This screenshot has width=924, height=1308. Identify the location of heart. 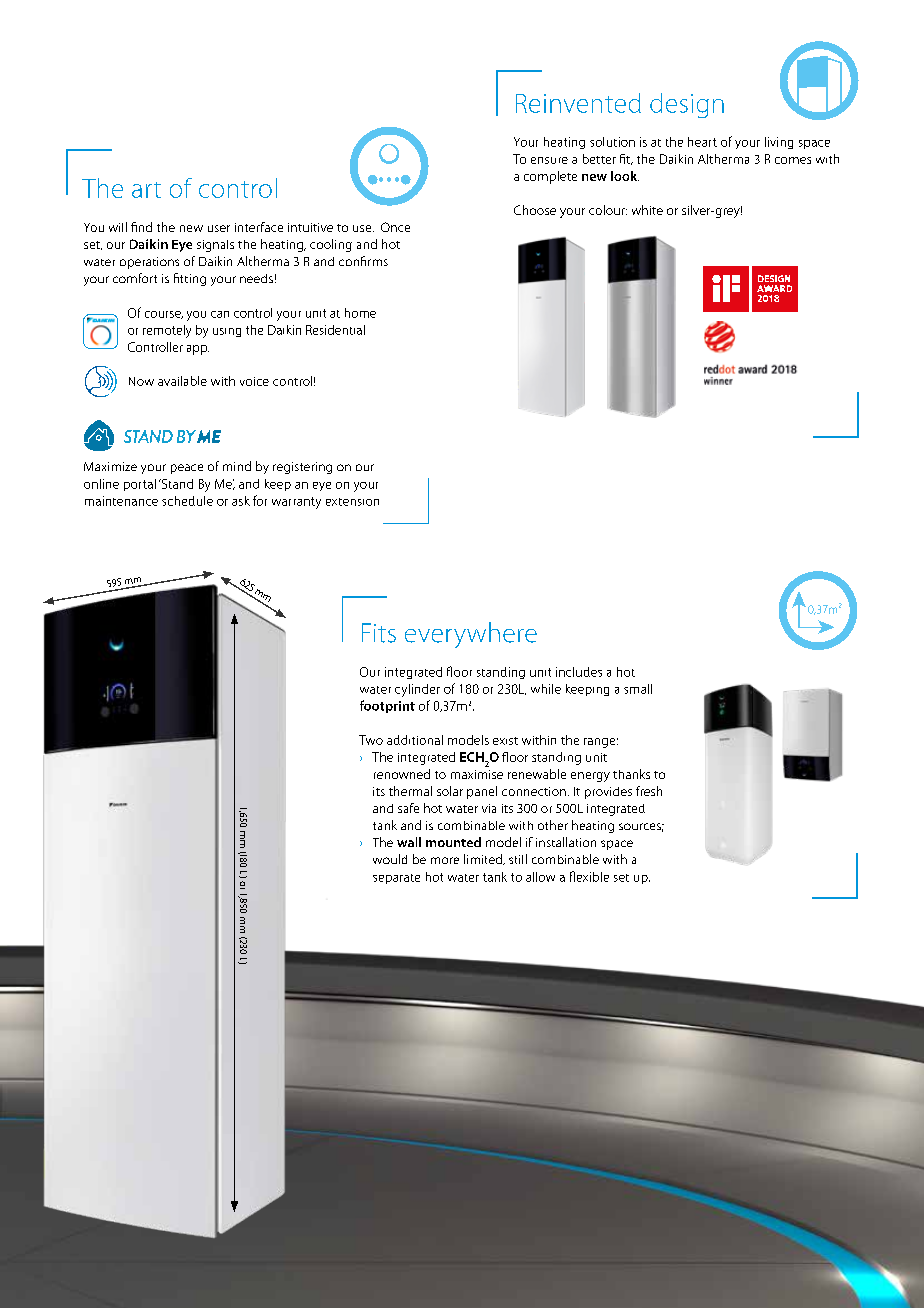
(702, 142).
